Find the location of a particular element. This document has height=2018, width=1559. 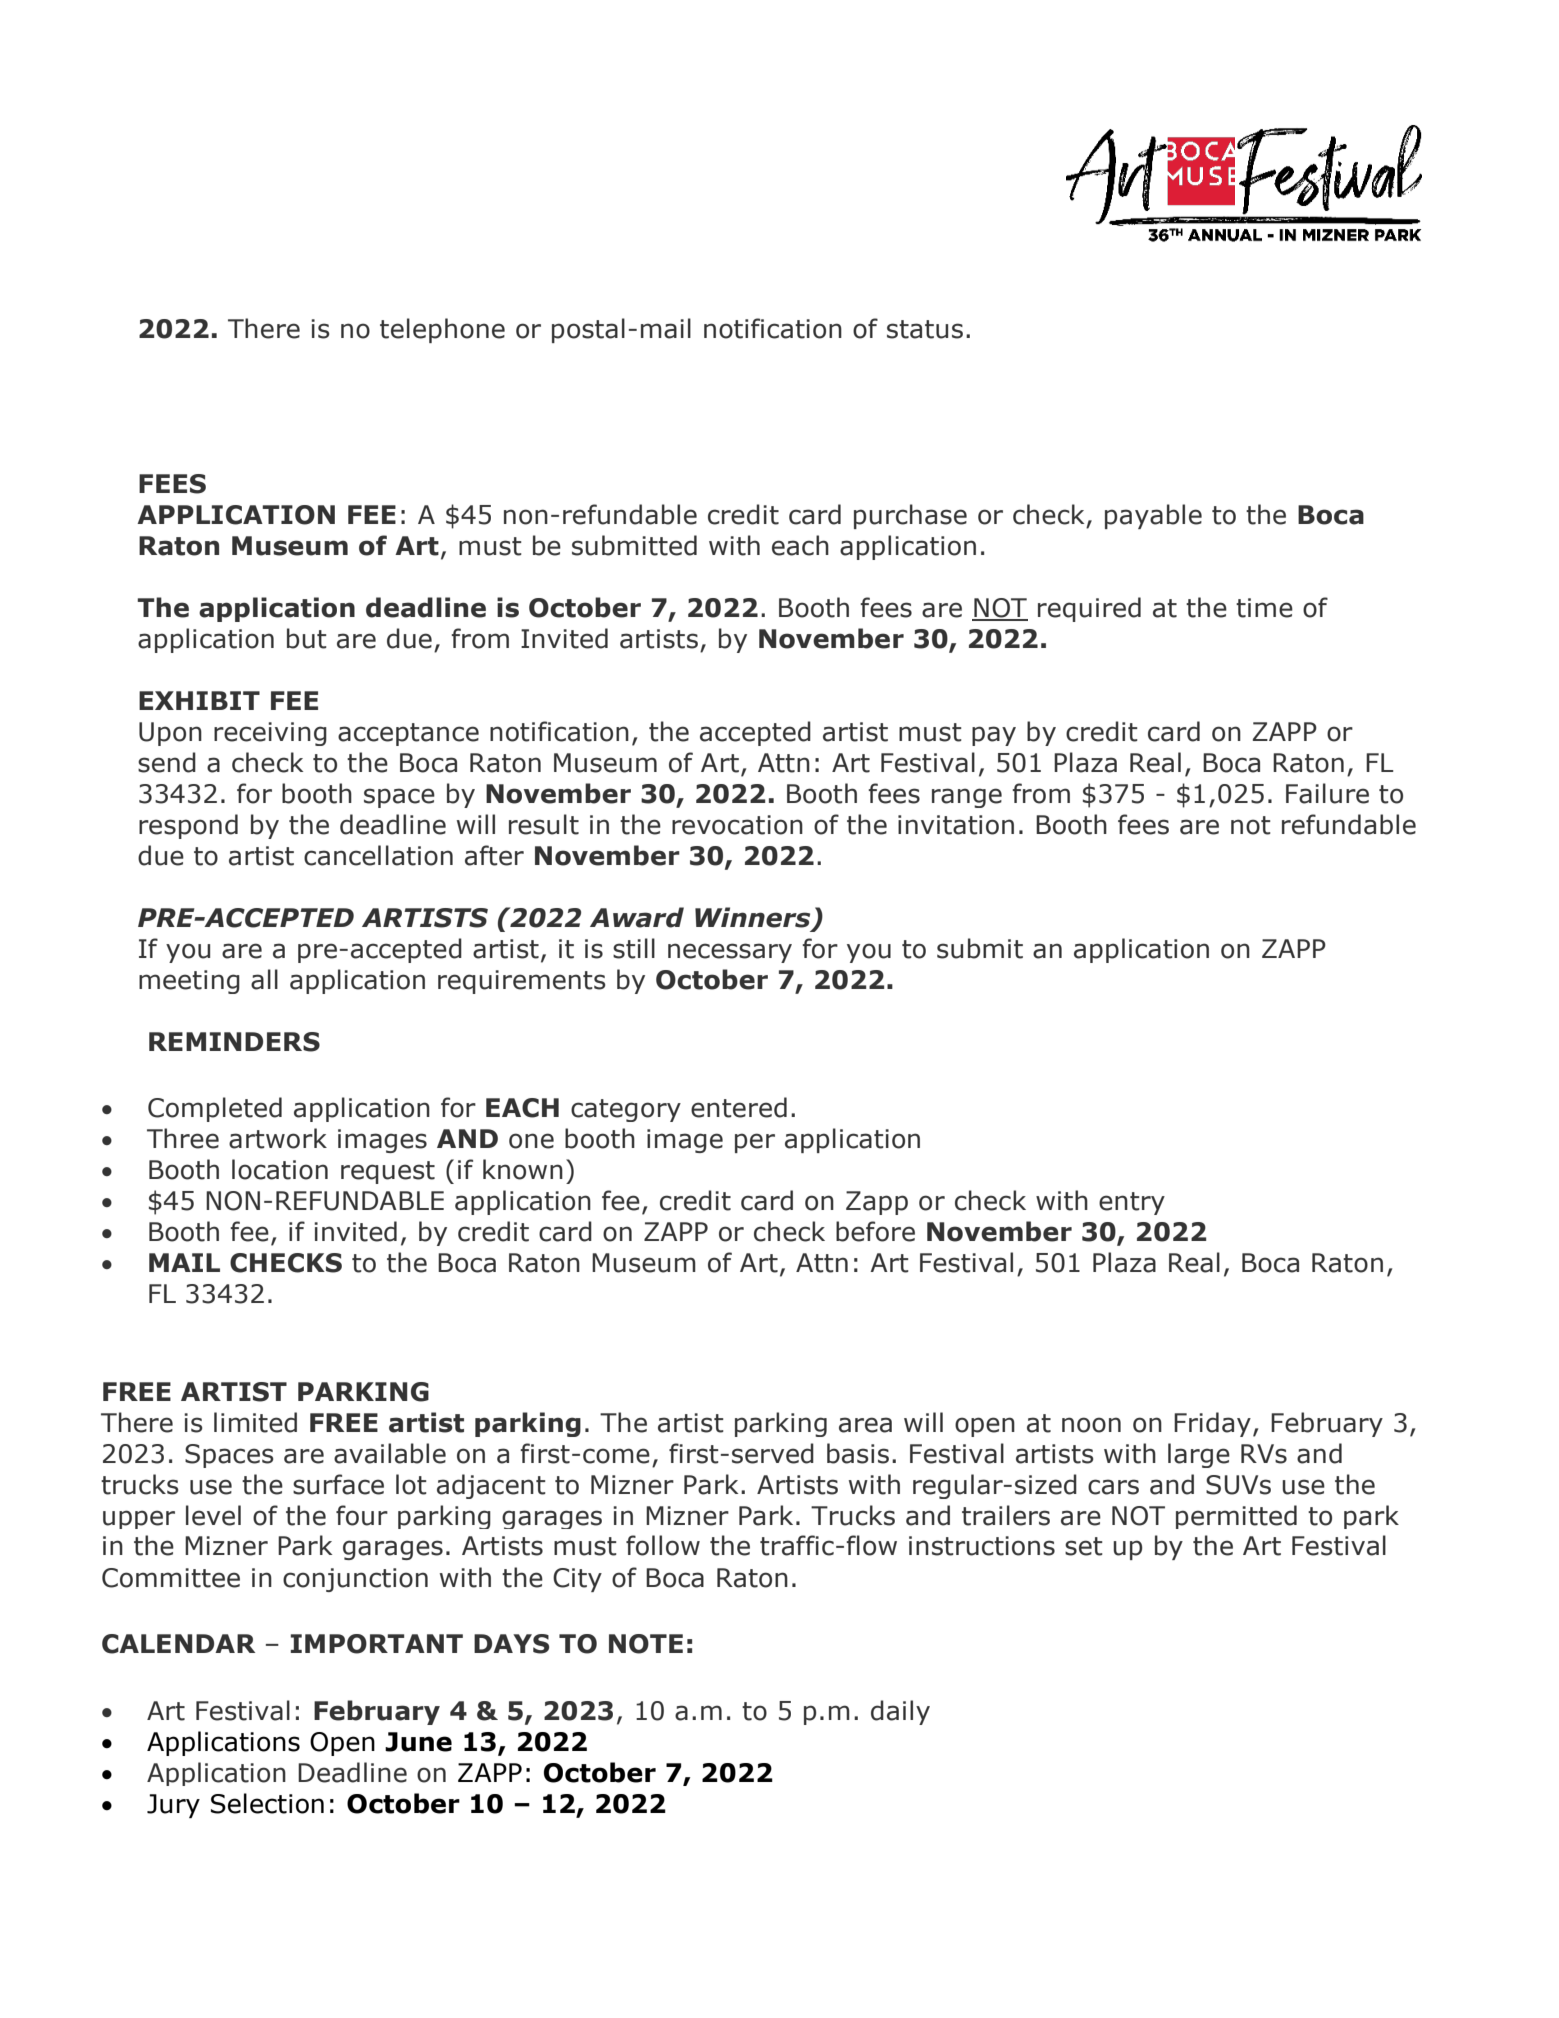

entered is located at coordinates (739, 1107).
